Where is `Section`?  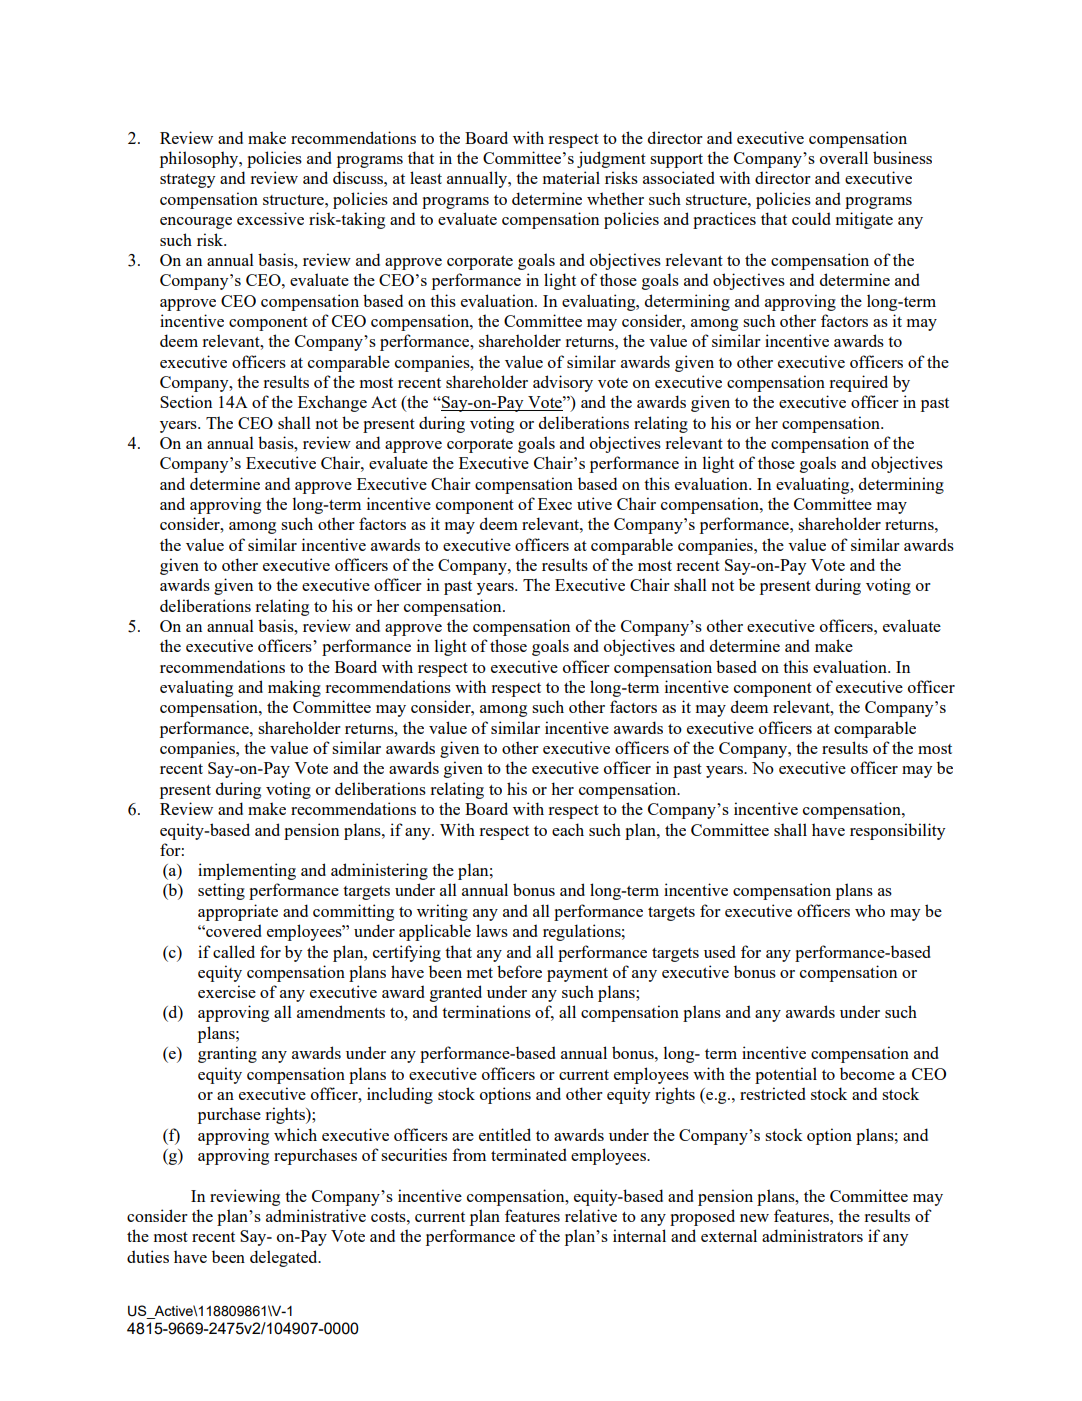
Section is located at coordinates (186, 401).
